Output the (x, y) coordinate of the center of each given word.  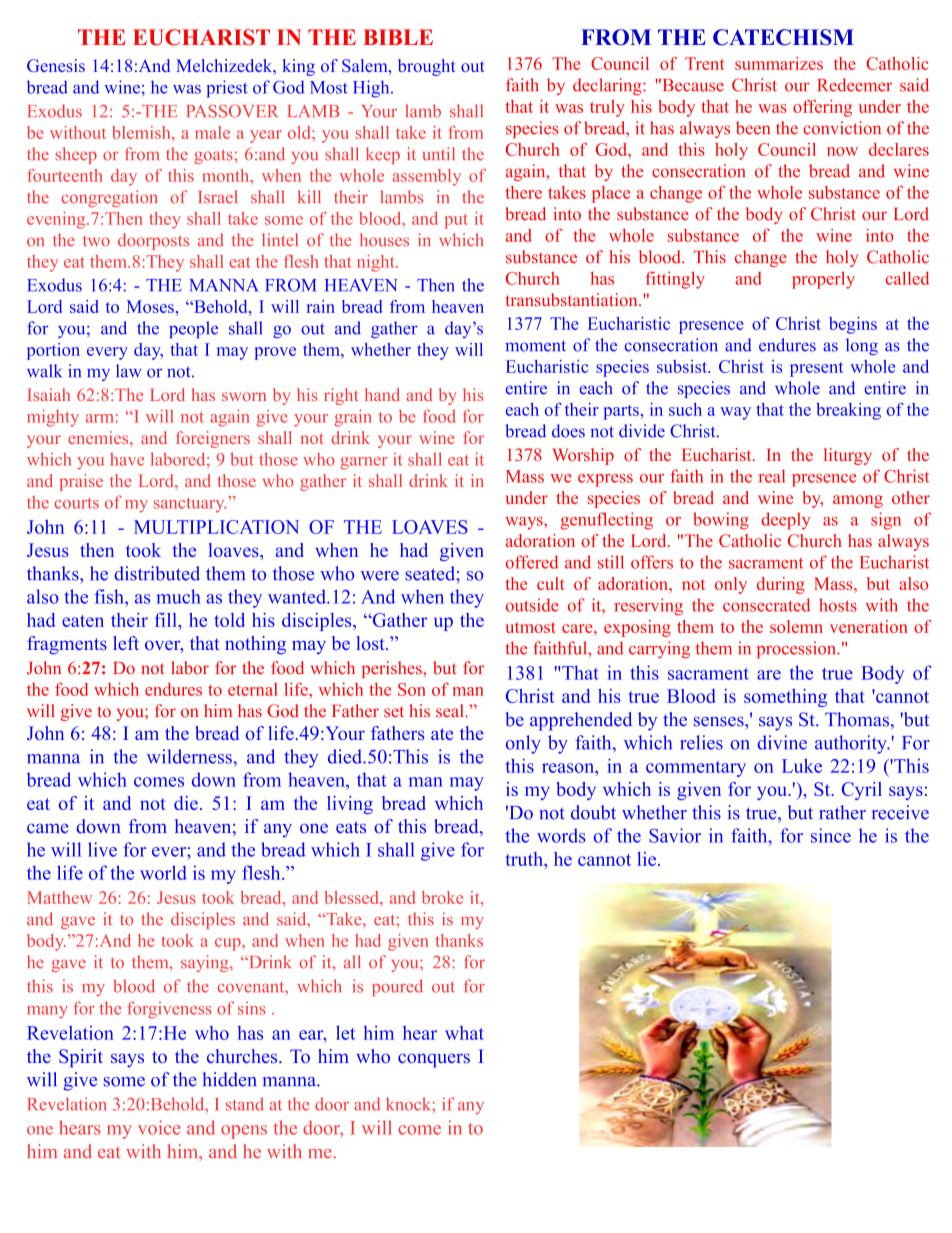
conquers (434, 1060)
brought (426, 67)
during (781, 585)
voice (159, 1127)
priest (227, 89)
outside (532, 605)
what (464, 1033)
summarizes (779, 63)
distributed (157, 573)
